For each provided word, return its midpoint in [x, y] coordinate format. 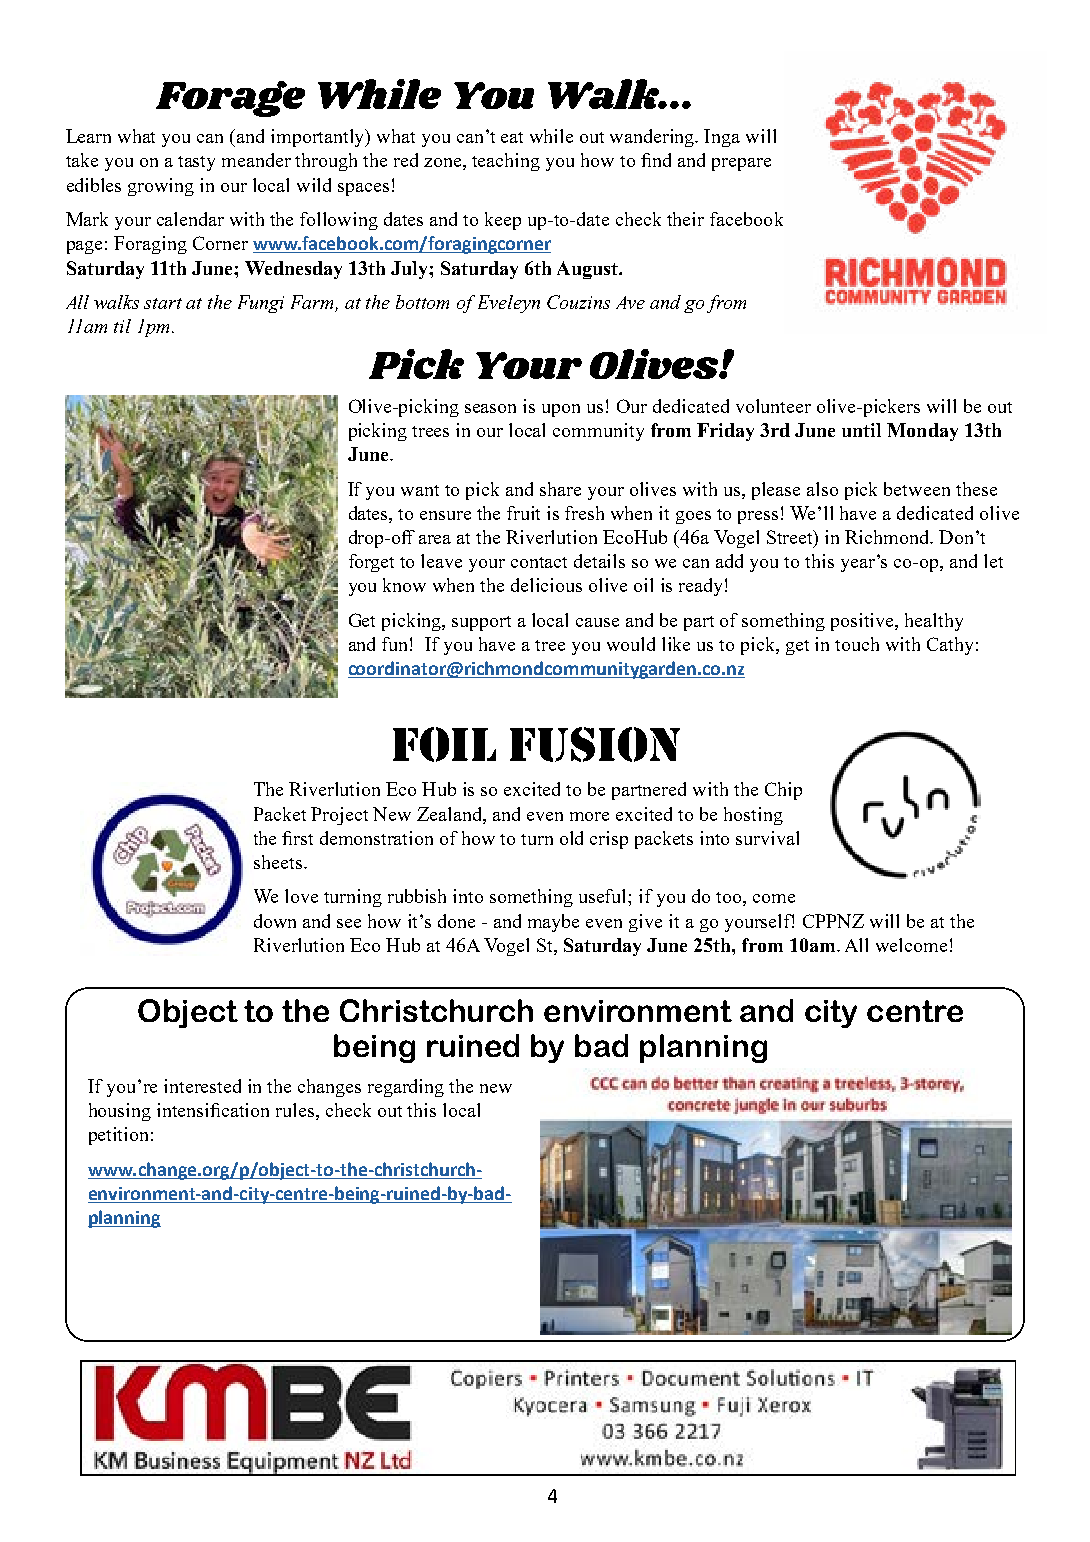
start [163, 303]
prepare [741, 164]
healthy [934, 622]
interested [202, 1086]
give [645, 923]
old [571, 838]
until [861, 430]
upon [561, 410]
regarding [406, 1088]
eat [512, 137]
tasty [196, 163]
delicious [546, 585]
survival [767, 838]
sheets [278, 862]
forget [371, 563]
